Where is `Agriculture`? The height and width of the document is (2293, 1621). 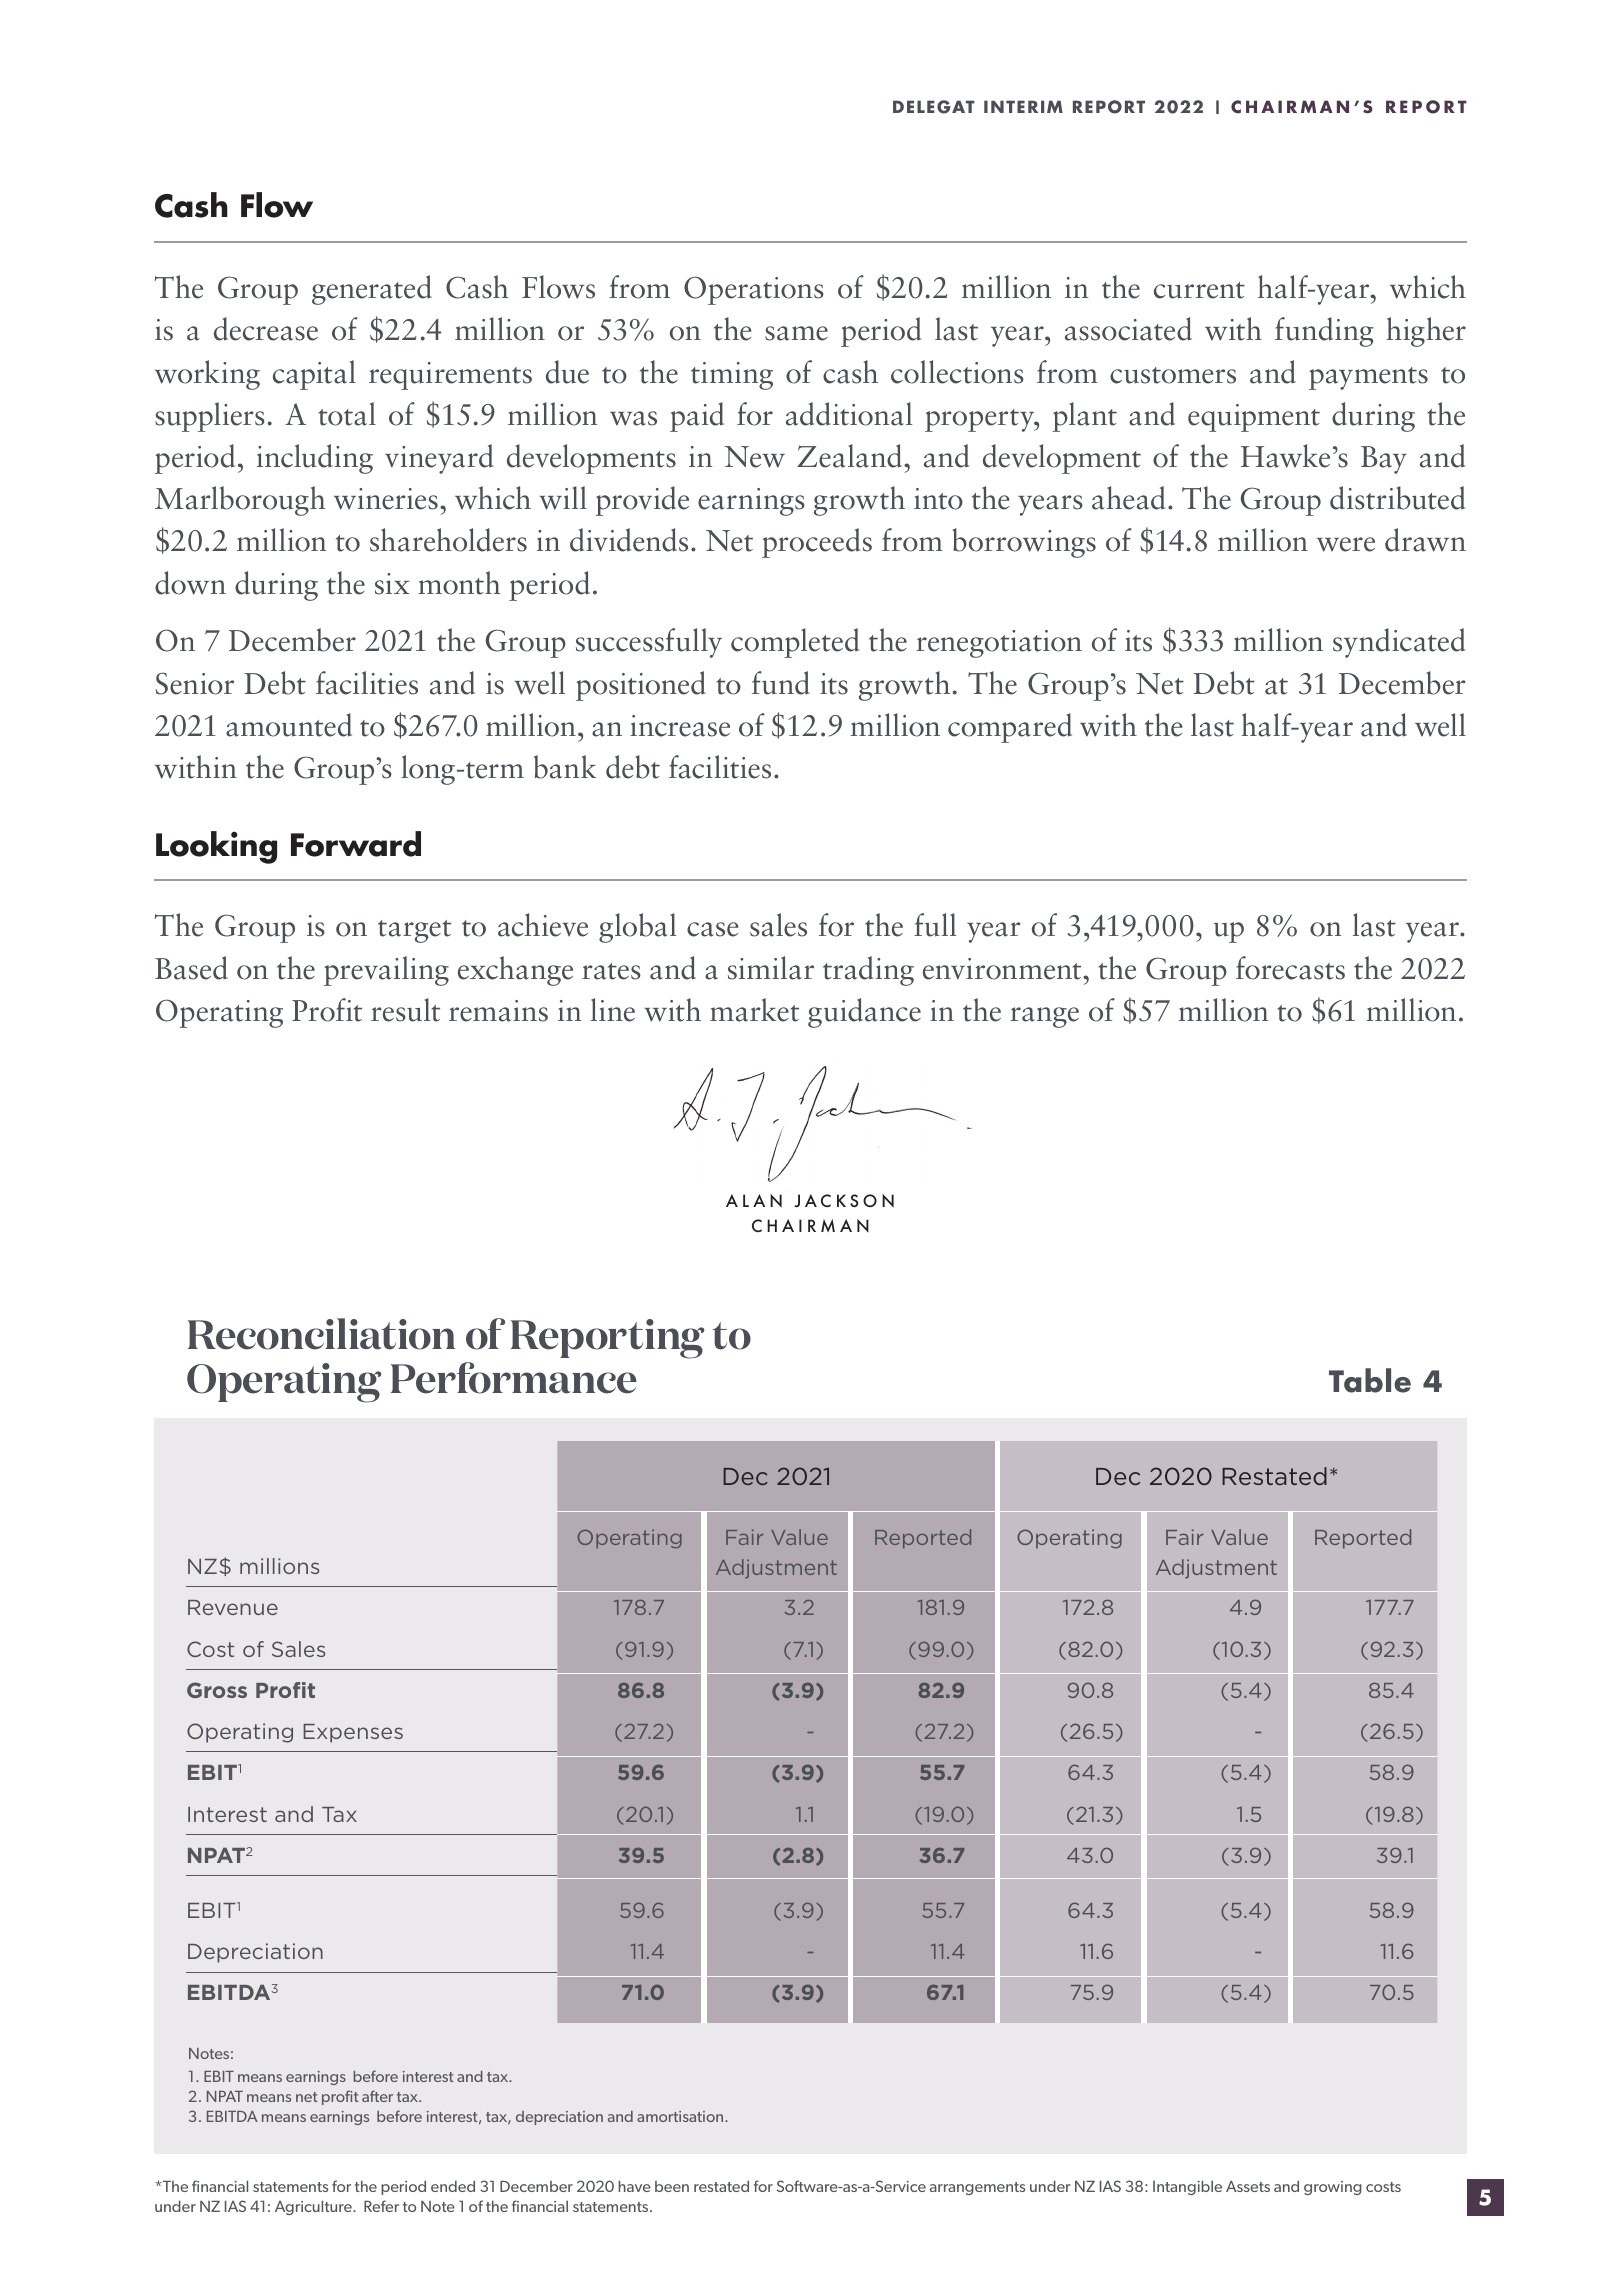 Agriculture is located at coordinates (314, 2208).
